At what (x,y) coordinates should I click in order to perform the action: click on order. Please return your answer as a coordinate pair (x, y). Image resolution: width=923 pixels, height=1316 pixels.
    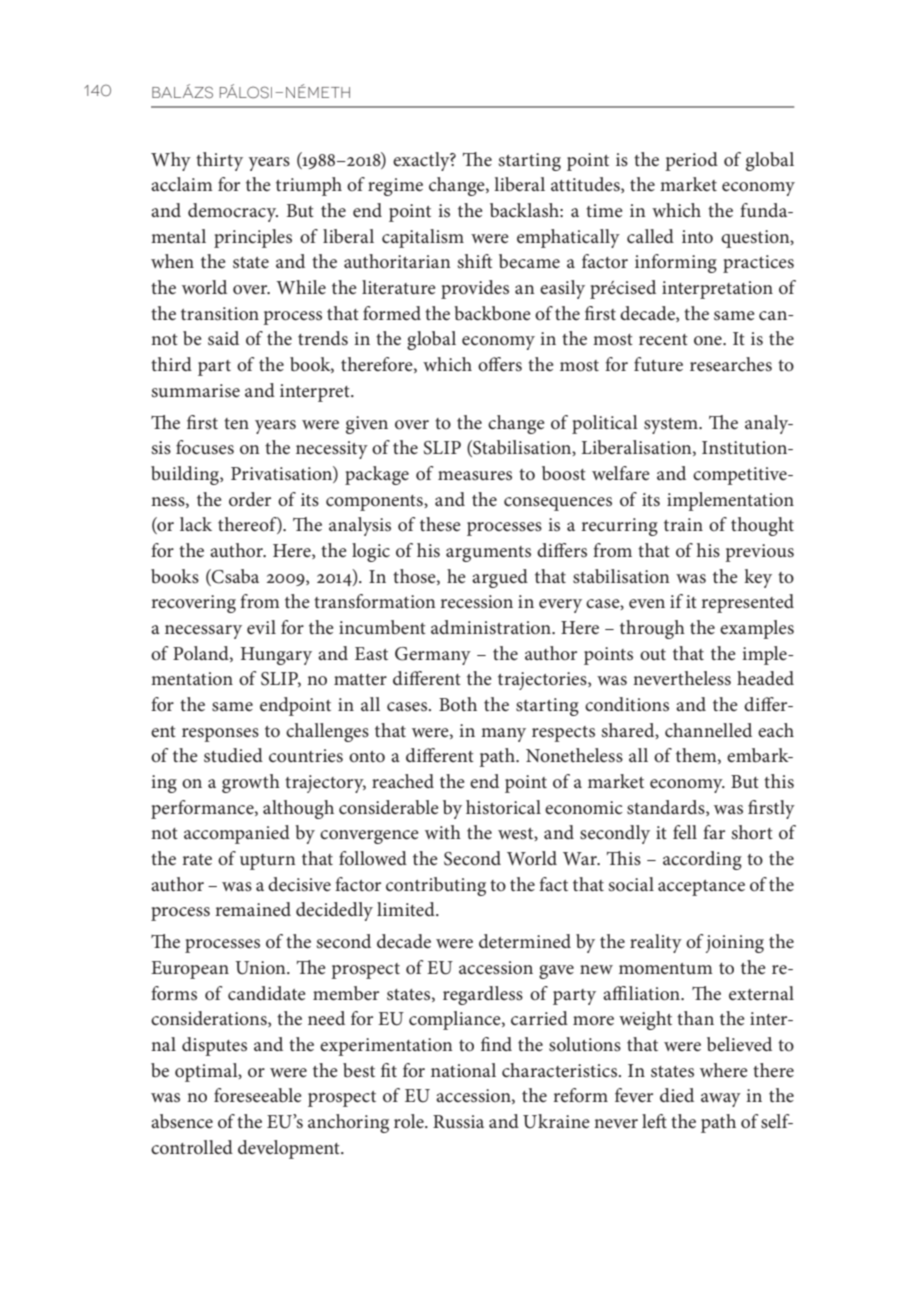
    Looking at the image, I should click on (250, 499).
